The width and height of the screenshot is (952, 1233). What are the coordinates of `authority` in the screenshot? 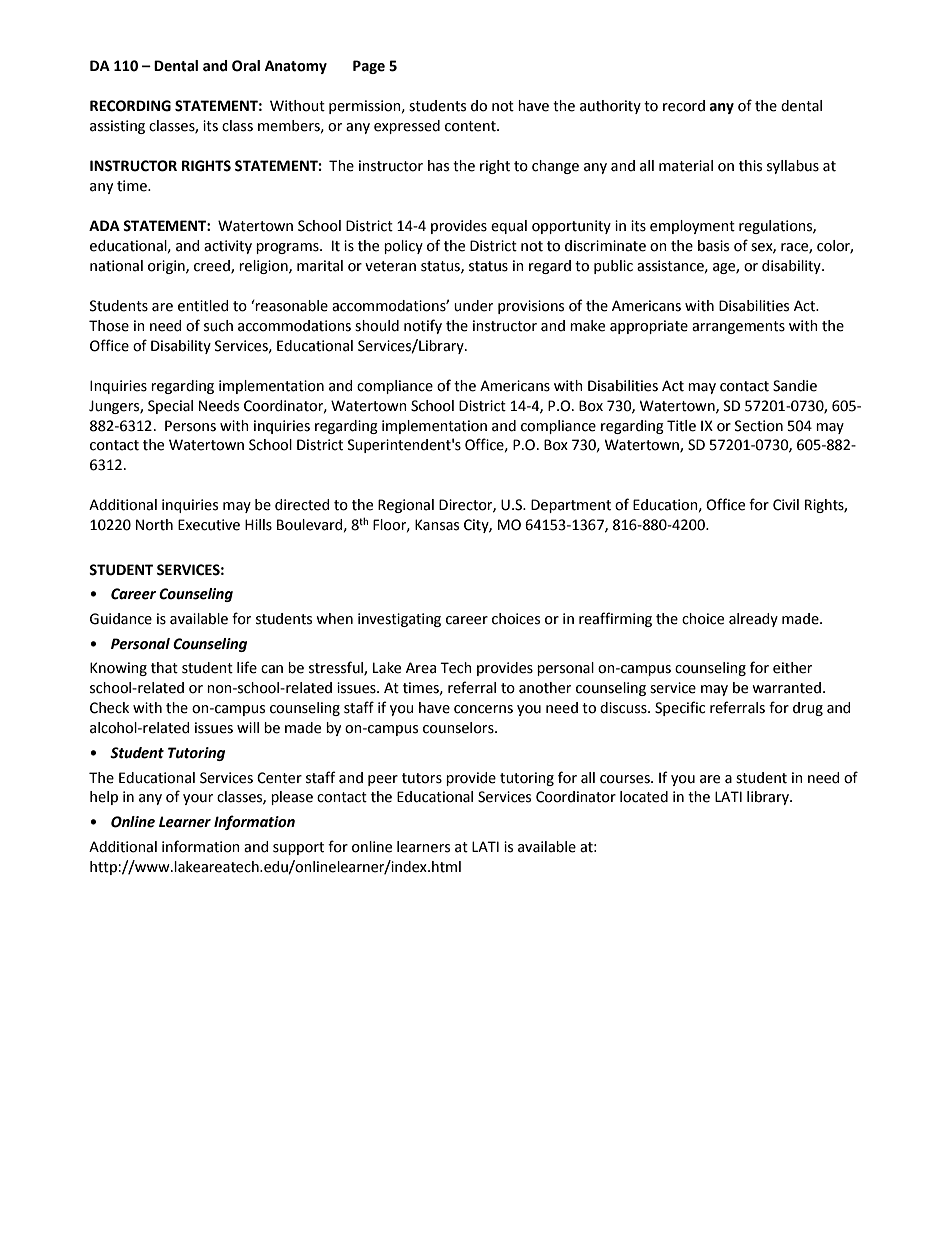 It's located at (610, 107).
